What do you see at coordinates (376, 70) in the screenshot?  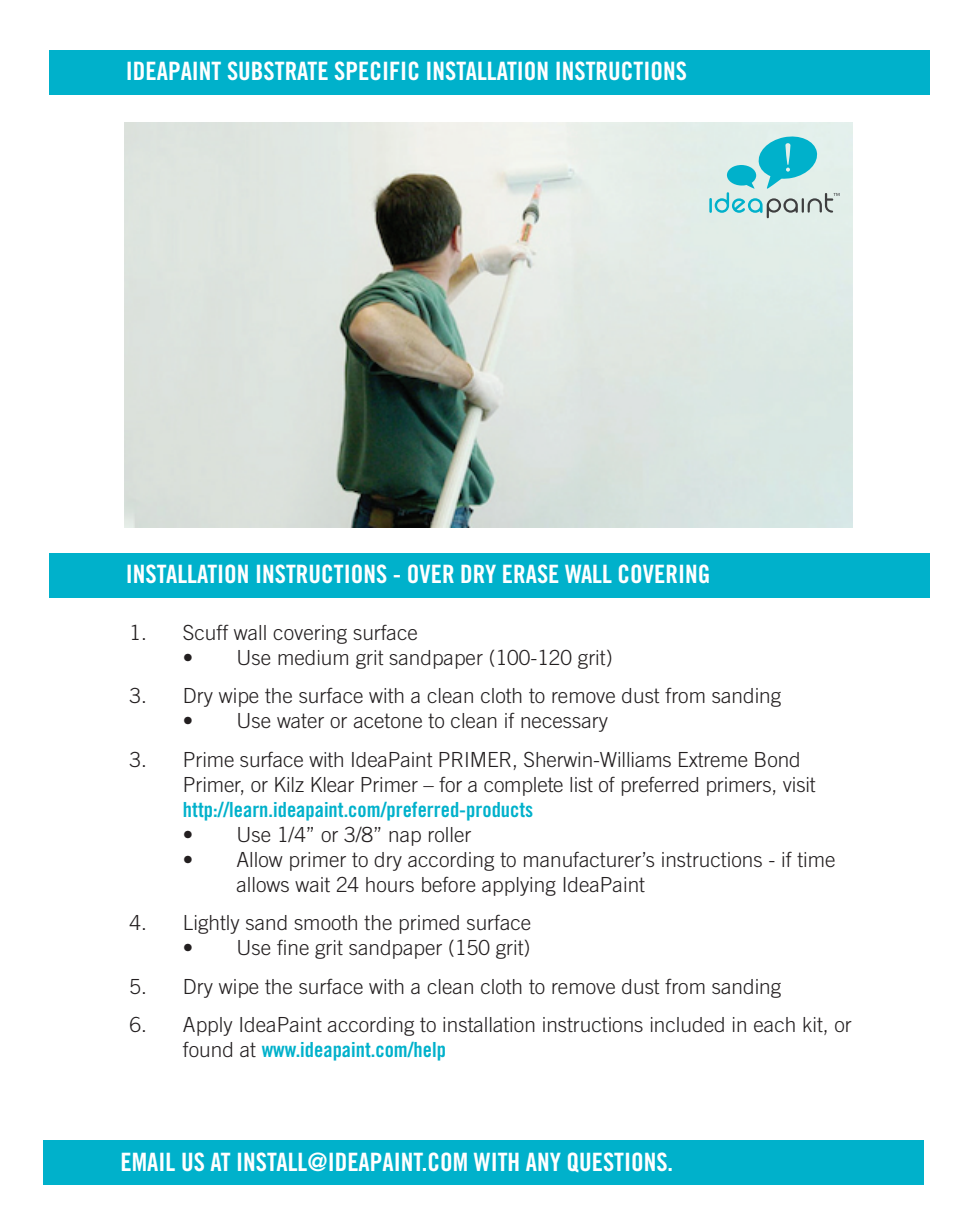 I see `SPECIFIC` at bounding box center [376, 70].
